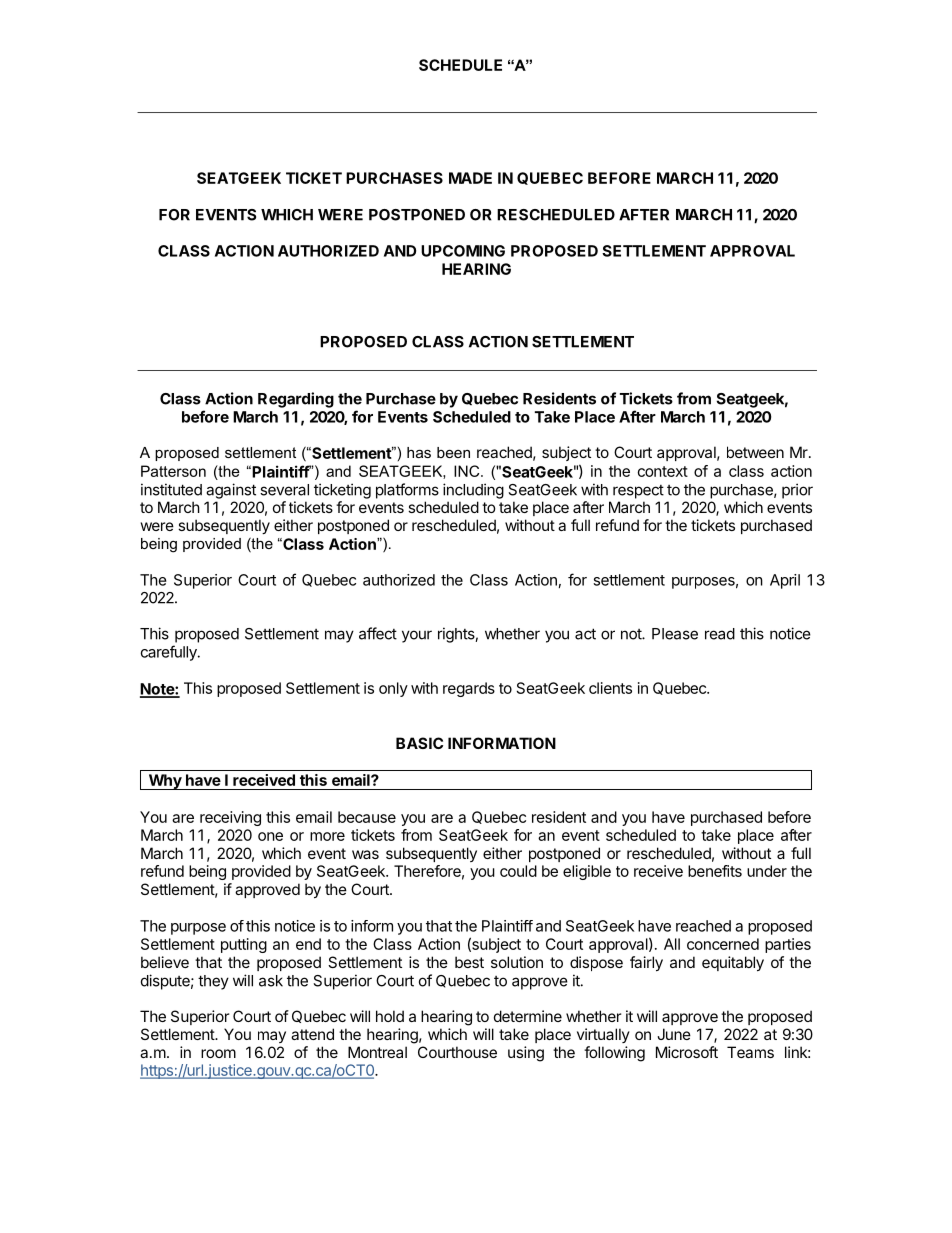  What do you see at coordinates (610, 688) in the screenshot?
I see `clients` at bounding box center [610, 688].
